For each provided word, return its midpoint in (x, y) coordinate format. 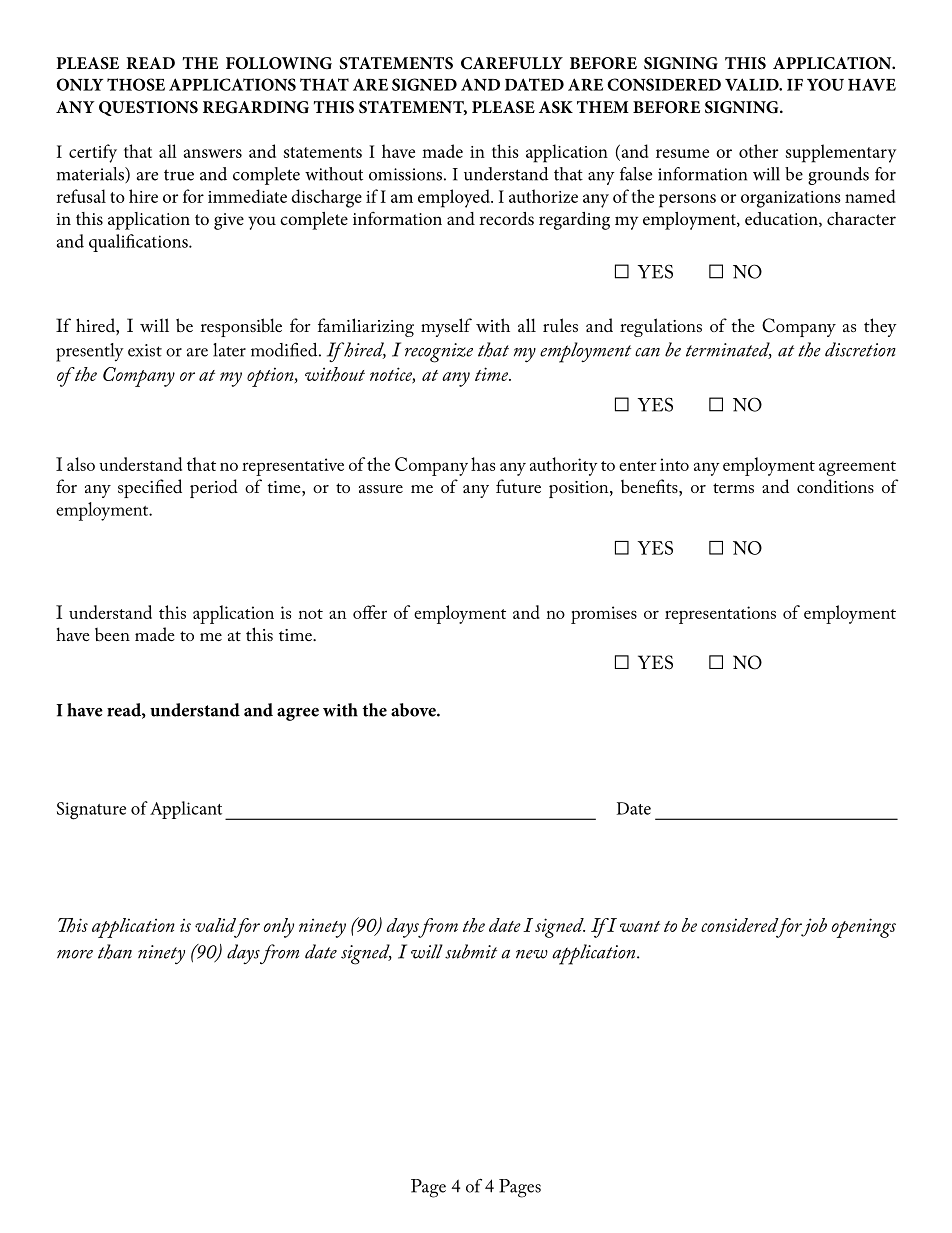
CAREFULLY (512, 63)
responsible (241, 327)
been (112, 634)
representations (720, 615)
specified (150, 488)
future (518, 486)
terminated (729, 350)
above (414, 710)
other (758, 151)
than (115, 951)
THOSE (136, 84)
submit (471, 951)
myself (446, 327)
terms (733, 488)
